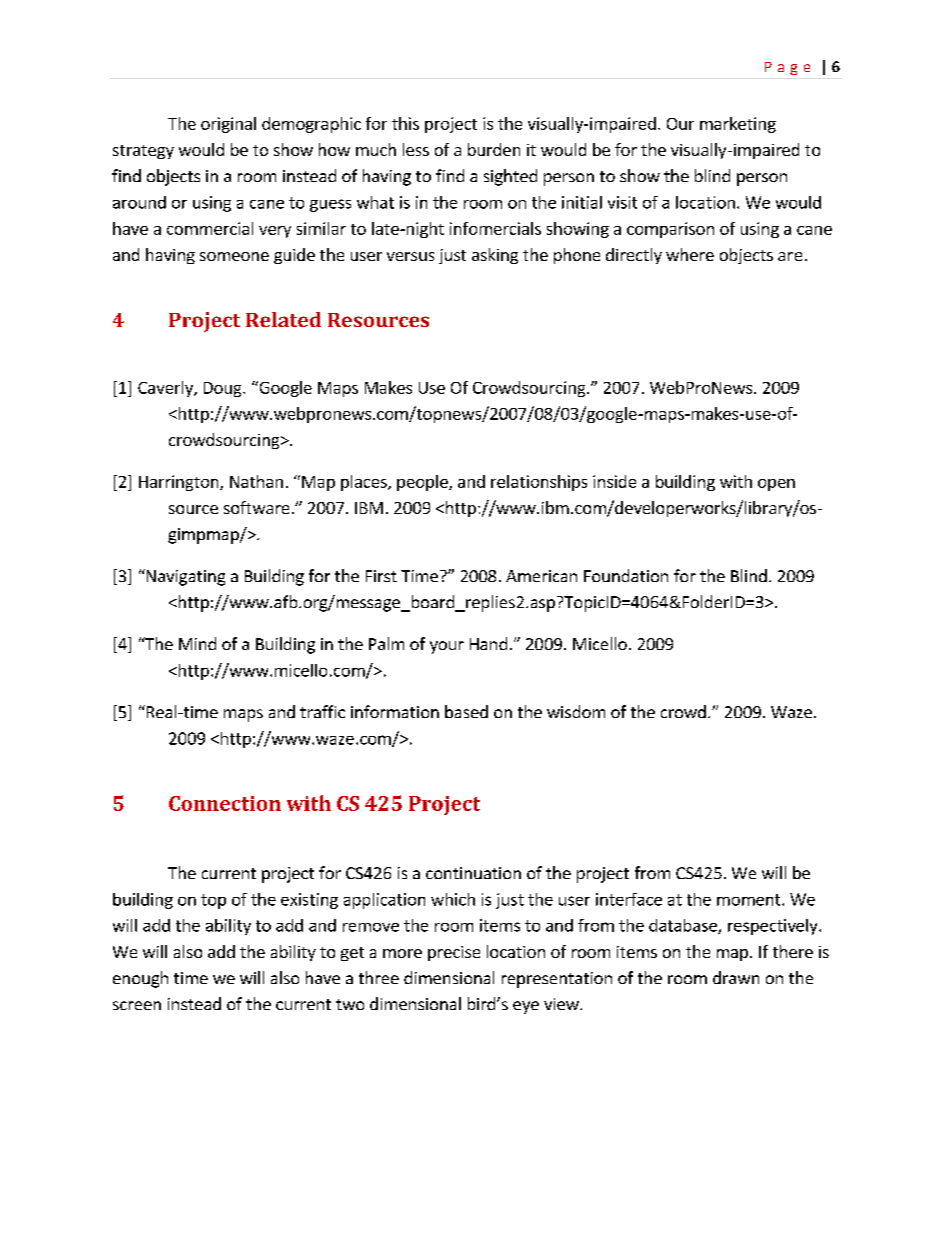 The width and height of the document is (952, 1233). Describe the element at coordinates (140, 979) in the document. I see `enough` at that location.
